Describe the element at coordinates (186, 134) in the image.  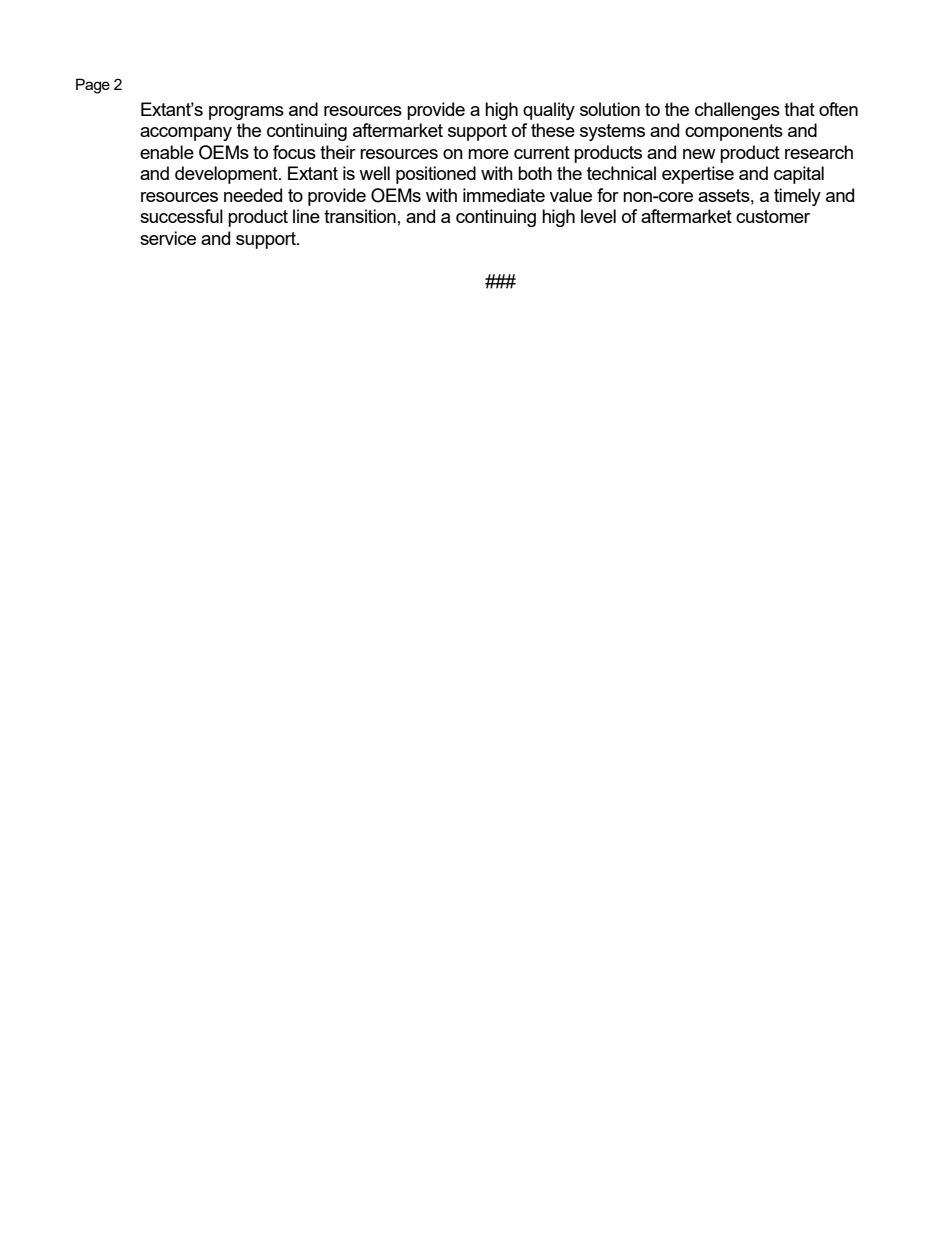
I see `accompany` at that location.
